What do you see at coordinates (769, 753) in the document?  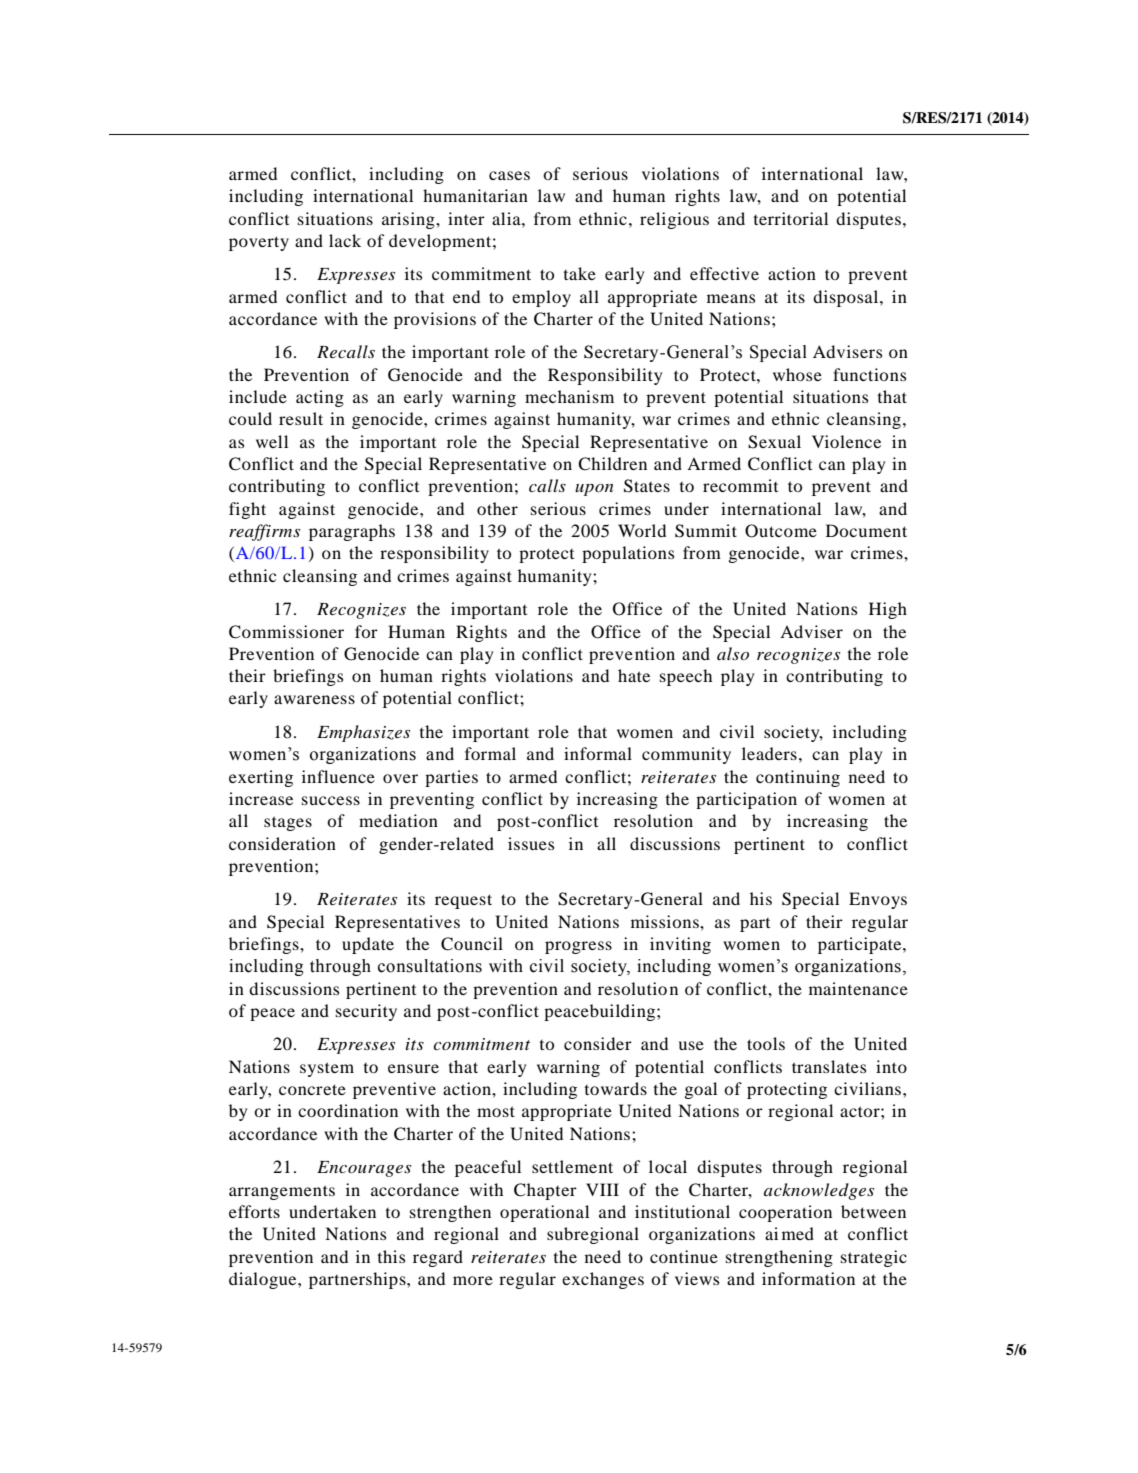 I see `leaders` at bounding box center [769, 753].
